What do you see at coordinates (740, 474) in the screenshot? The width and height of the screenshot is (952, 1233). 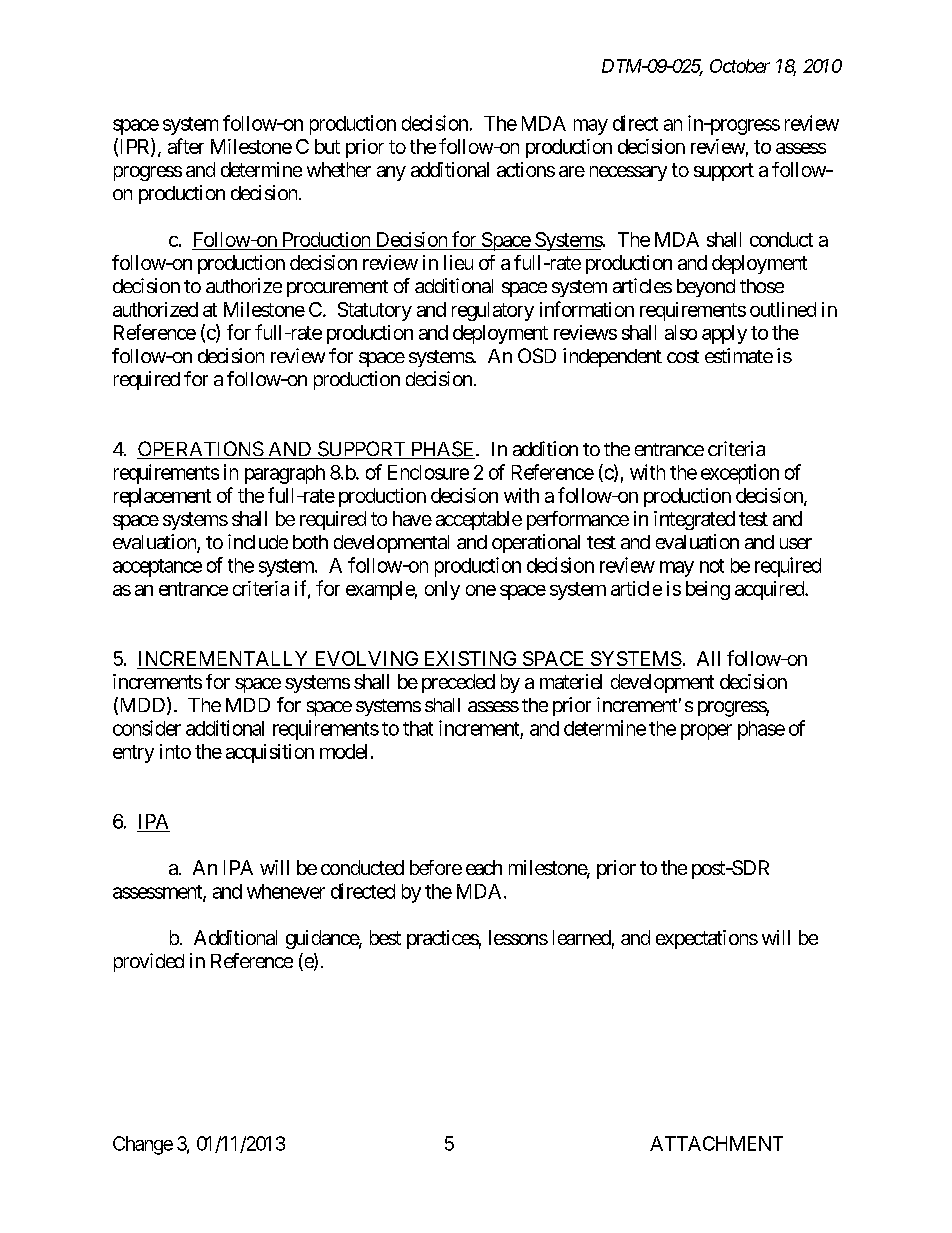 I see `exception` at bounding box center [740, 474].
